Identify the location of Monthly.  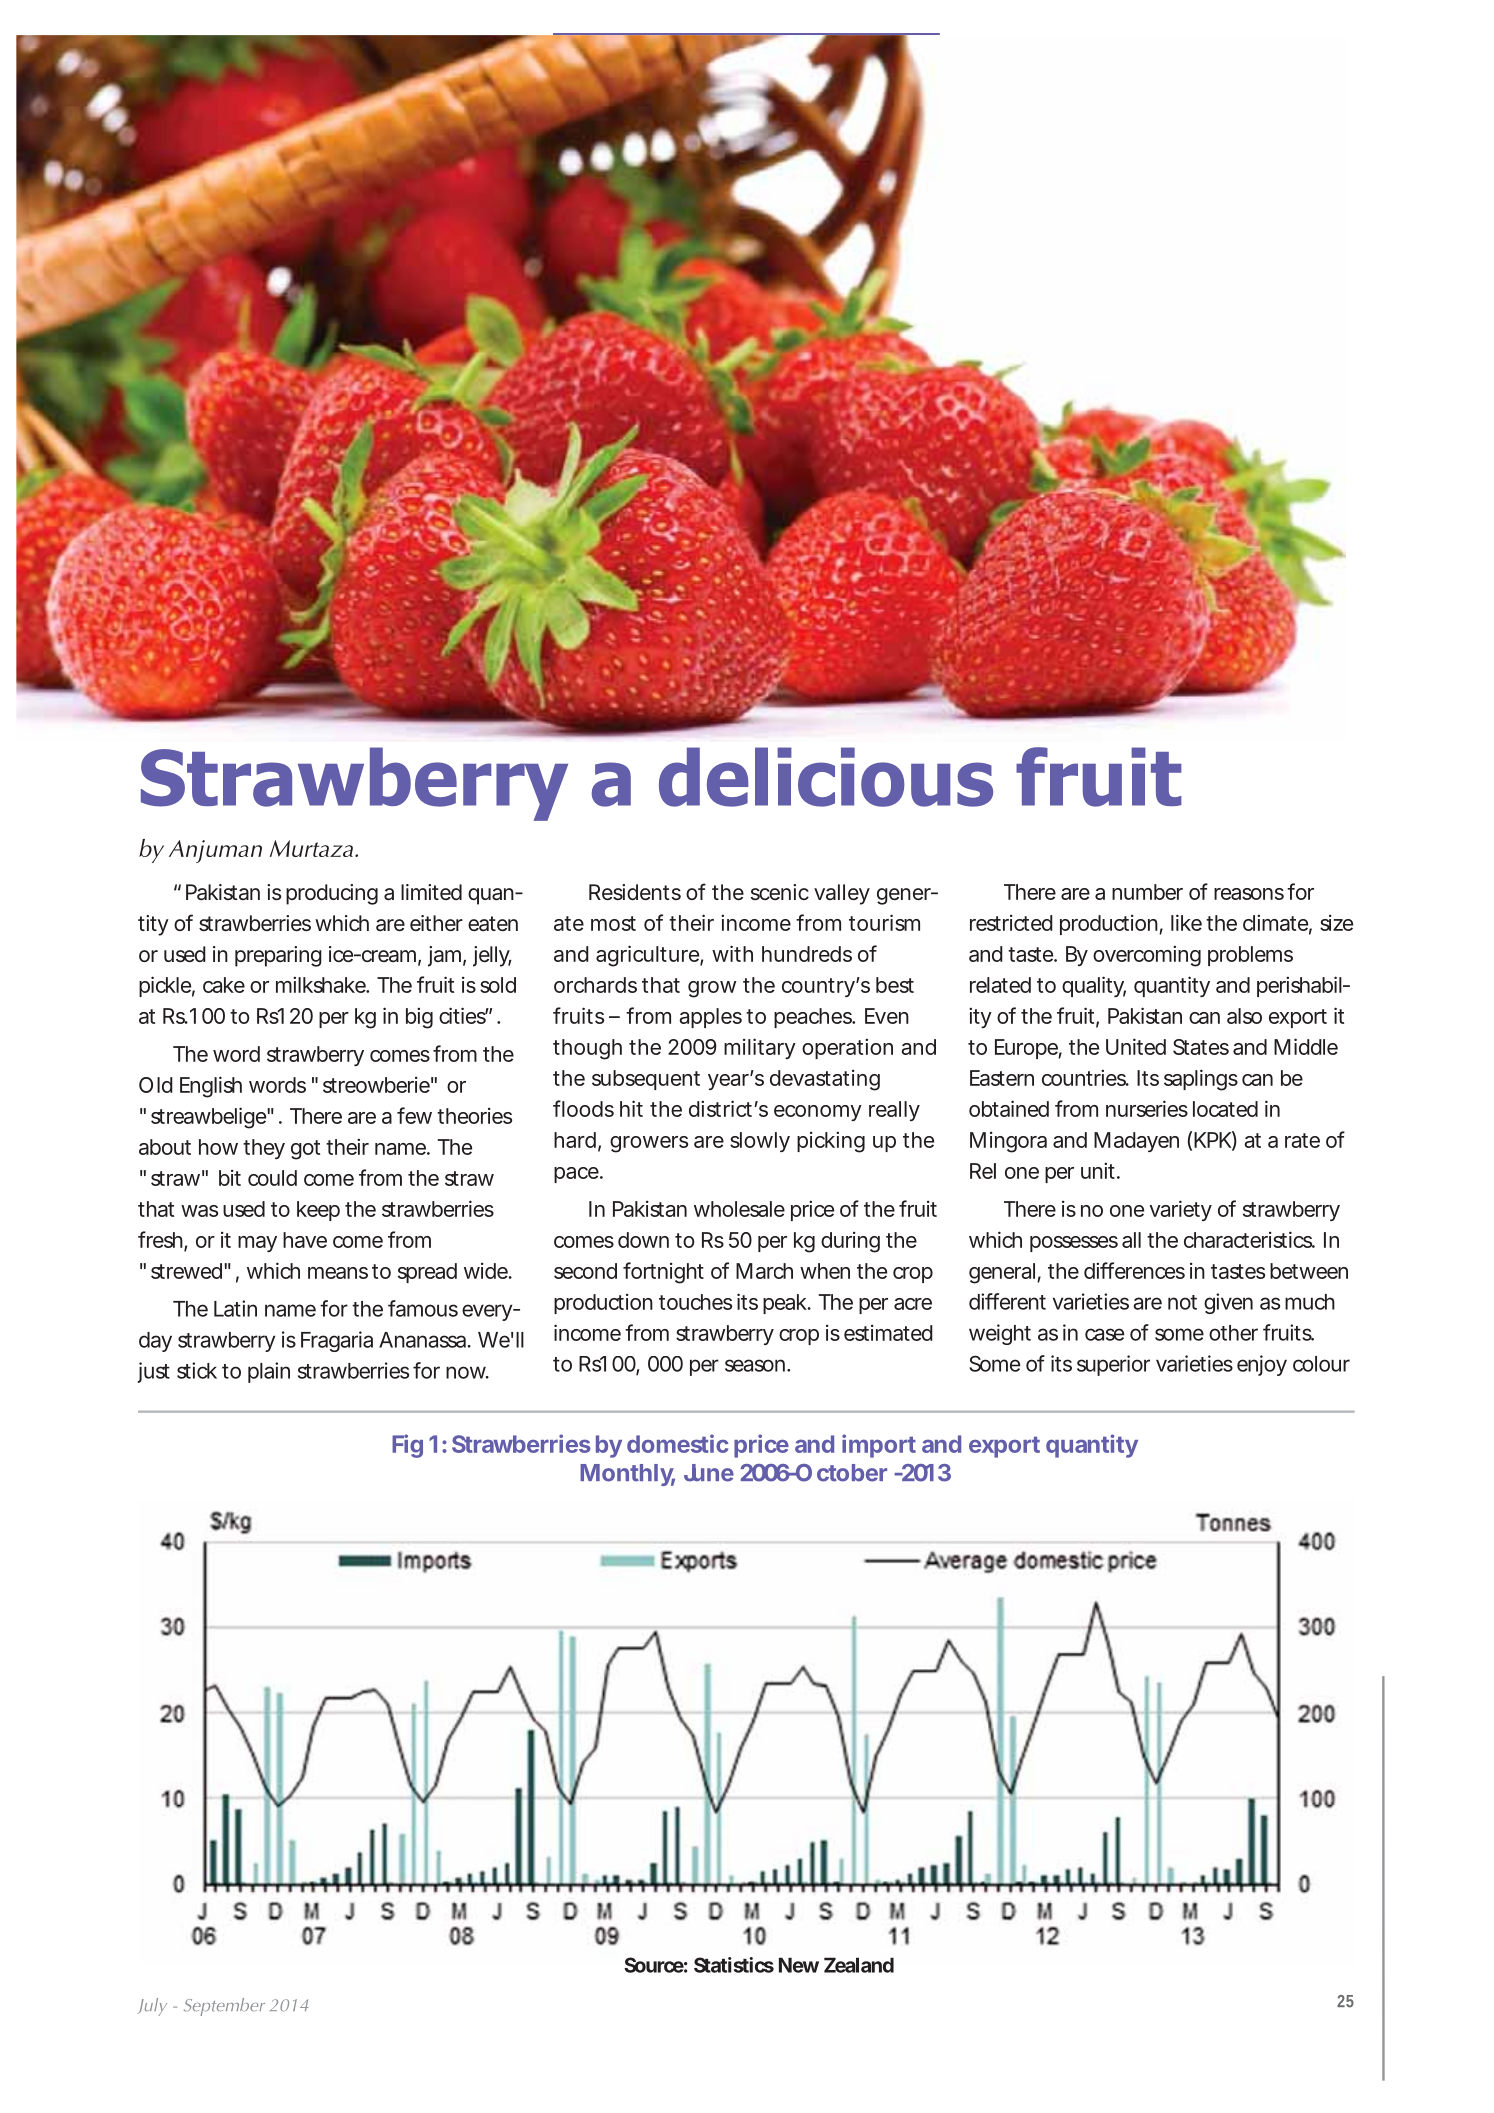
(627, 1475).
